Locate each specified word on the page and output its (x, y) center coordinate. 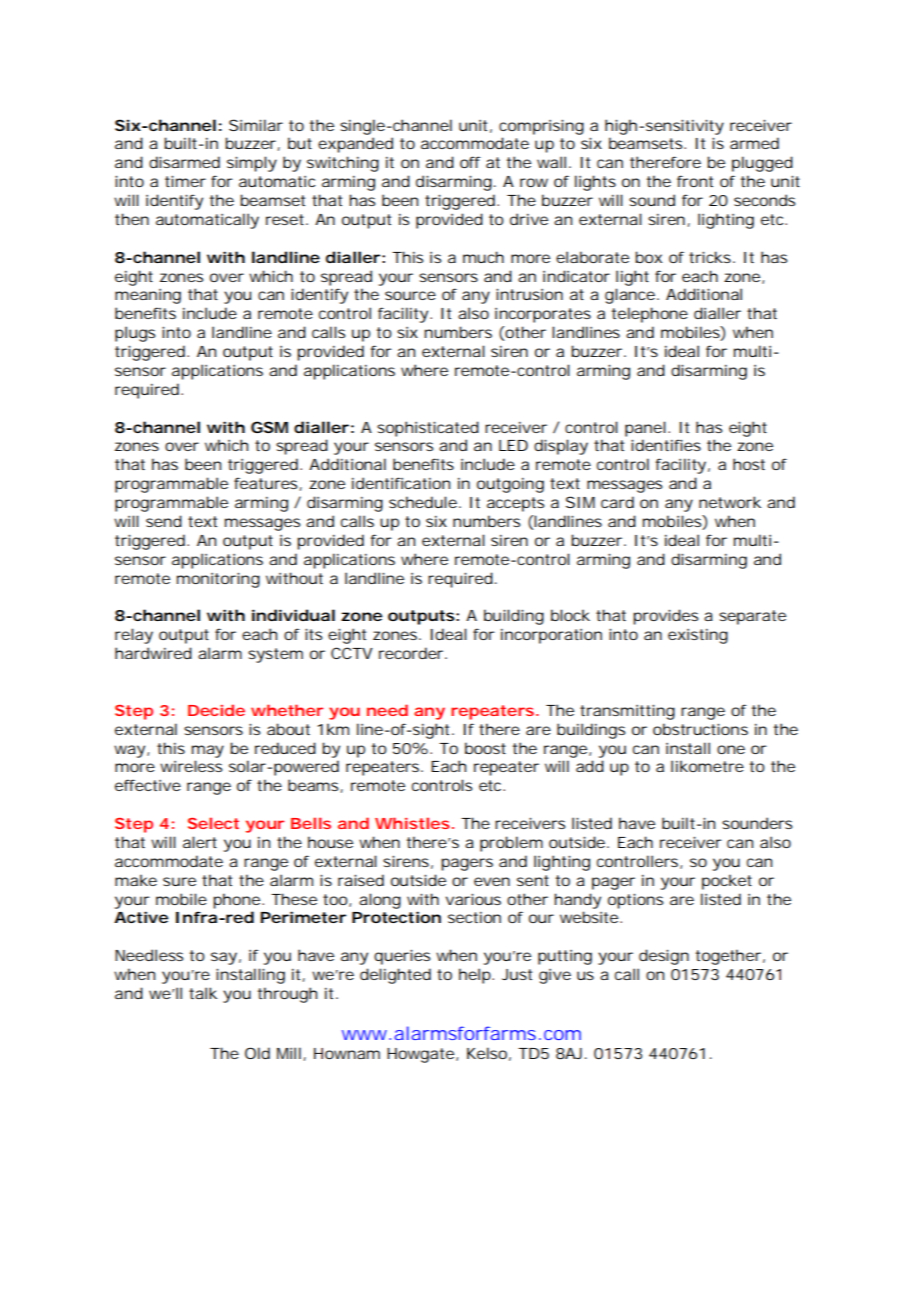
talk (203, 993)
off (470, 162)
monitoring (218, 580)
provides (665, 617)
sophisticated (428, 429)
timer (185, 181)
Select (213, 823)
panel (645, 429)
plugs (135, 334)
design (664, 957)
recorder (411, 653)
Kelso (487, 1053)
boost (485, 748)
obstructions (700, 729)
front (695, 181)
